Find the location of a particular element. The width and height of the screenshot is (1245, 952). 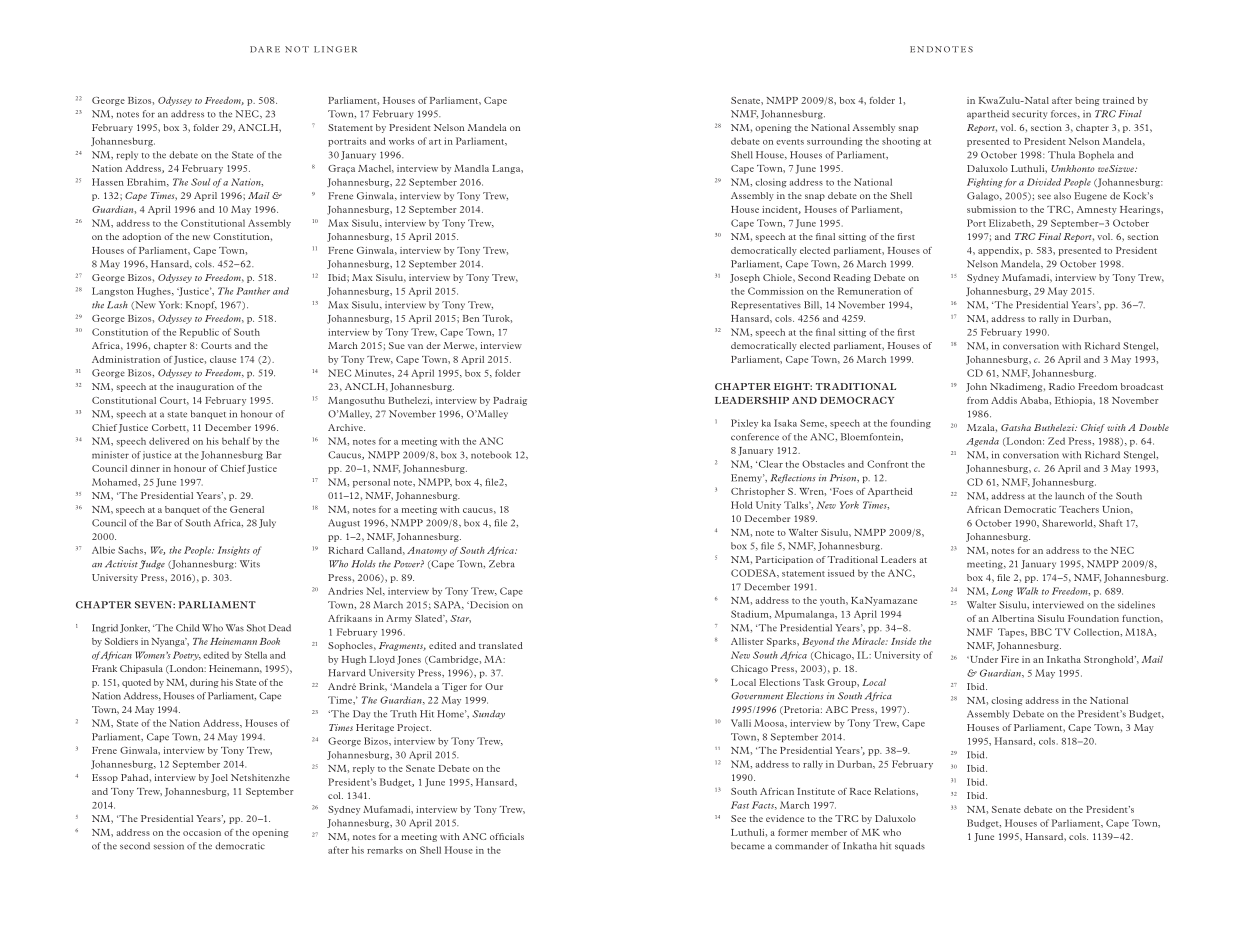

security is located at coordinates (1029, 114).
